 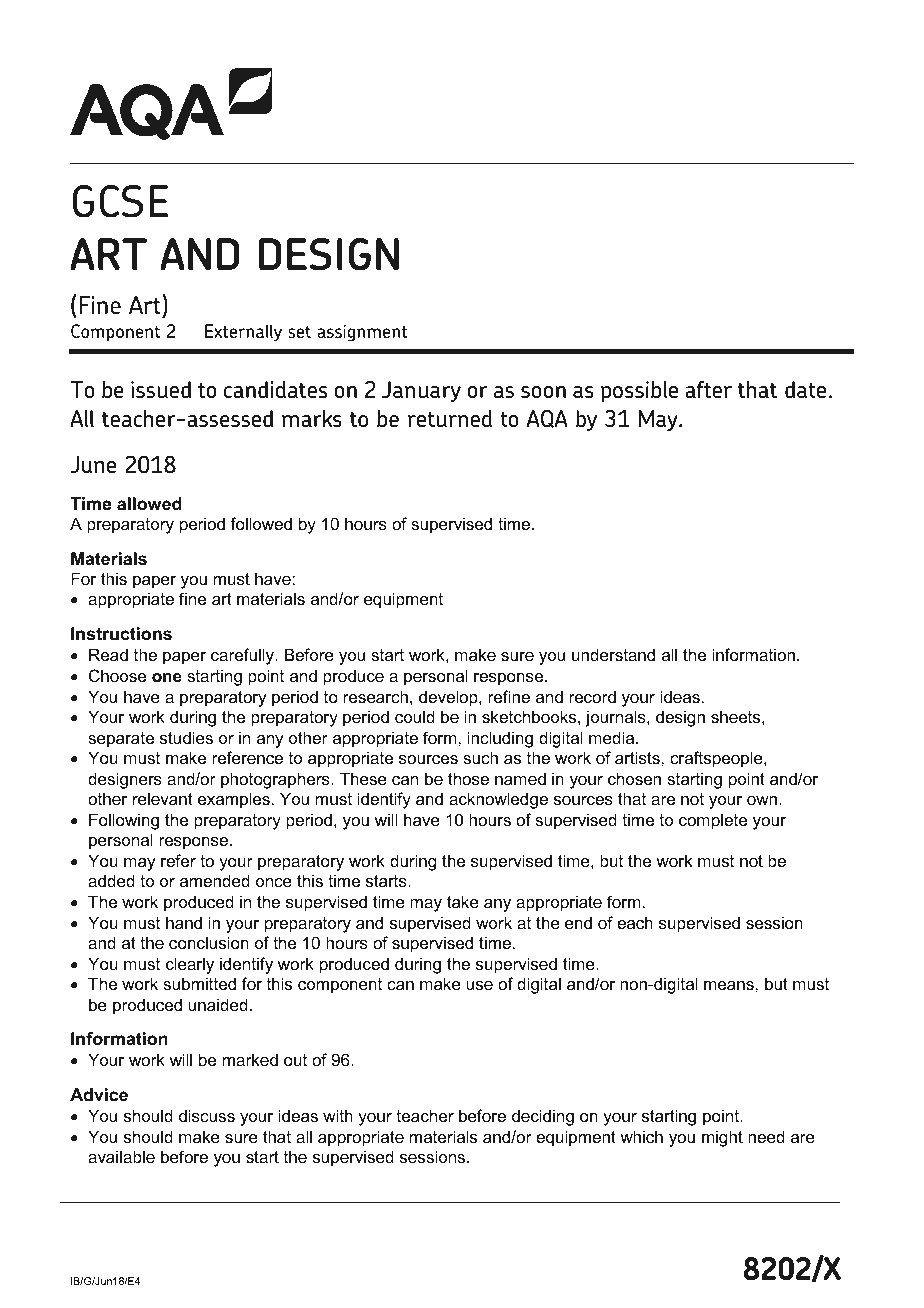 What do you see at coordinates (117, 675) in the screenshot?
I see `Choose` at bounding box center [117, 675].
